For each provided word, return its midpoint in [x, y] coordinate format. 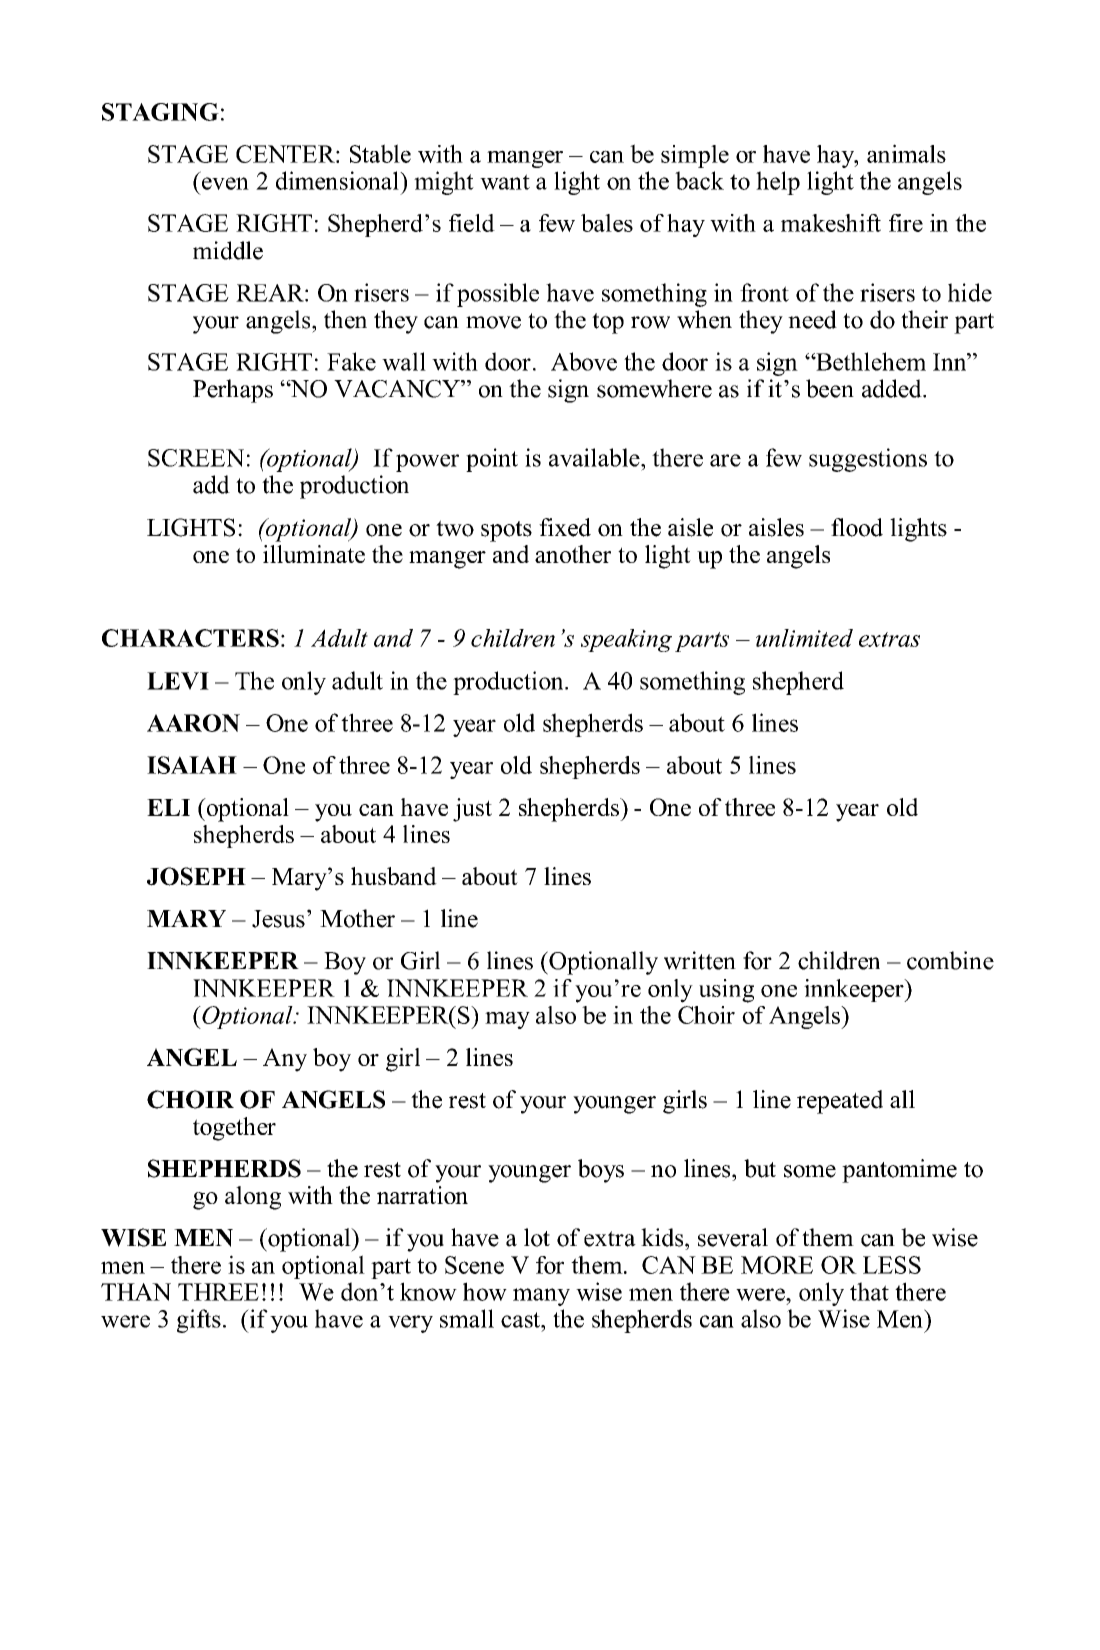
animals [906, 153]
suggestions [868, 460]
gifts [199, 1321]
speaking [626, 640]
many [541, 1297]
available [595, 457]
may [507, 1020]
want [505, 182]
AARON [193, 723]
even [225, 183]
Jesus [278, 919]
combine [950, 960]
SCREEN [196, 458]
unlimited [804, 638]
